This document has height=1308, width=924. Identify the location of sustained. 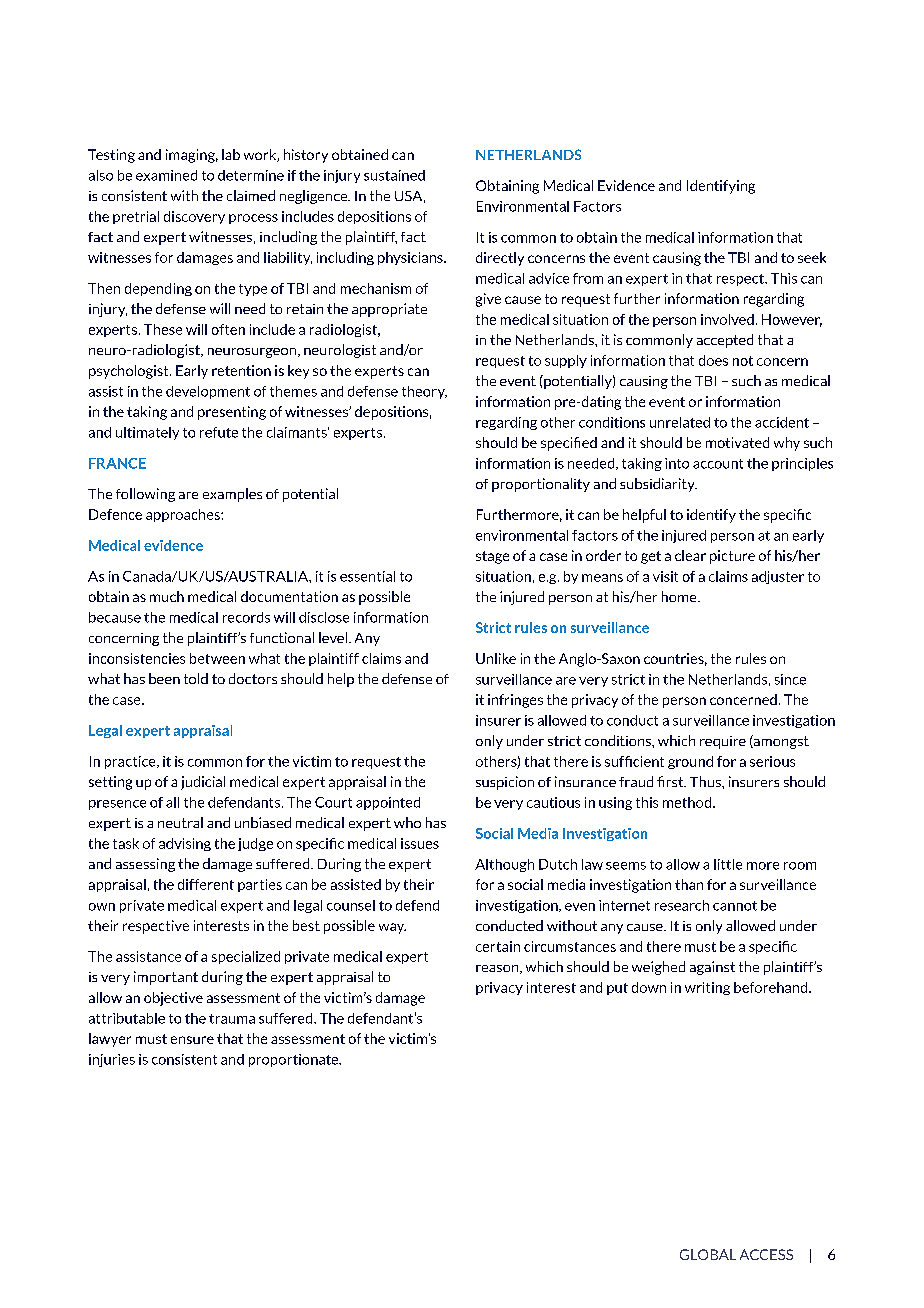
(394, 175).
